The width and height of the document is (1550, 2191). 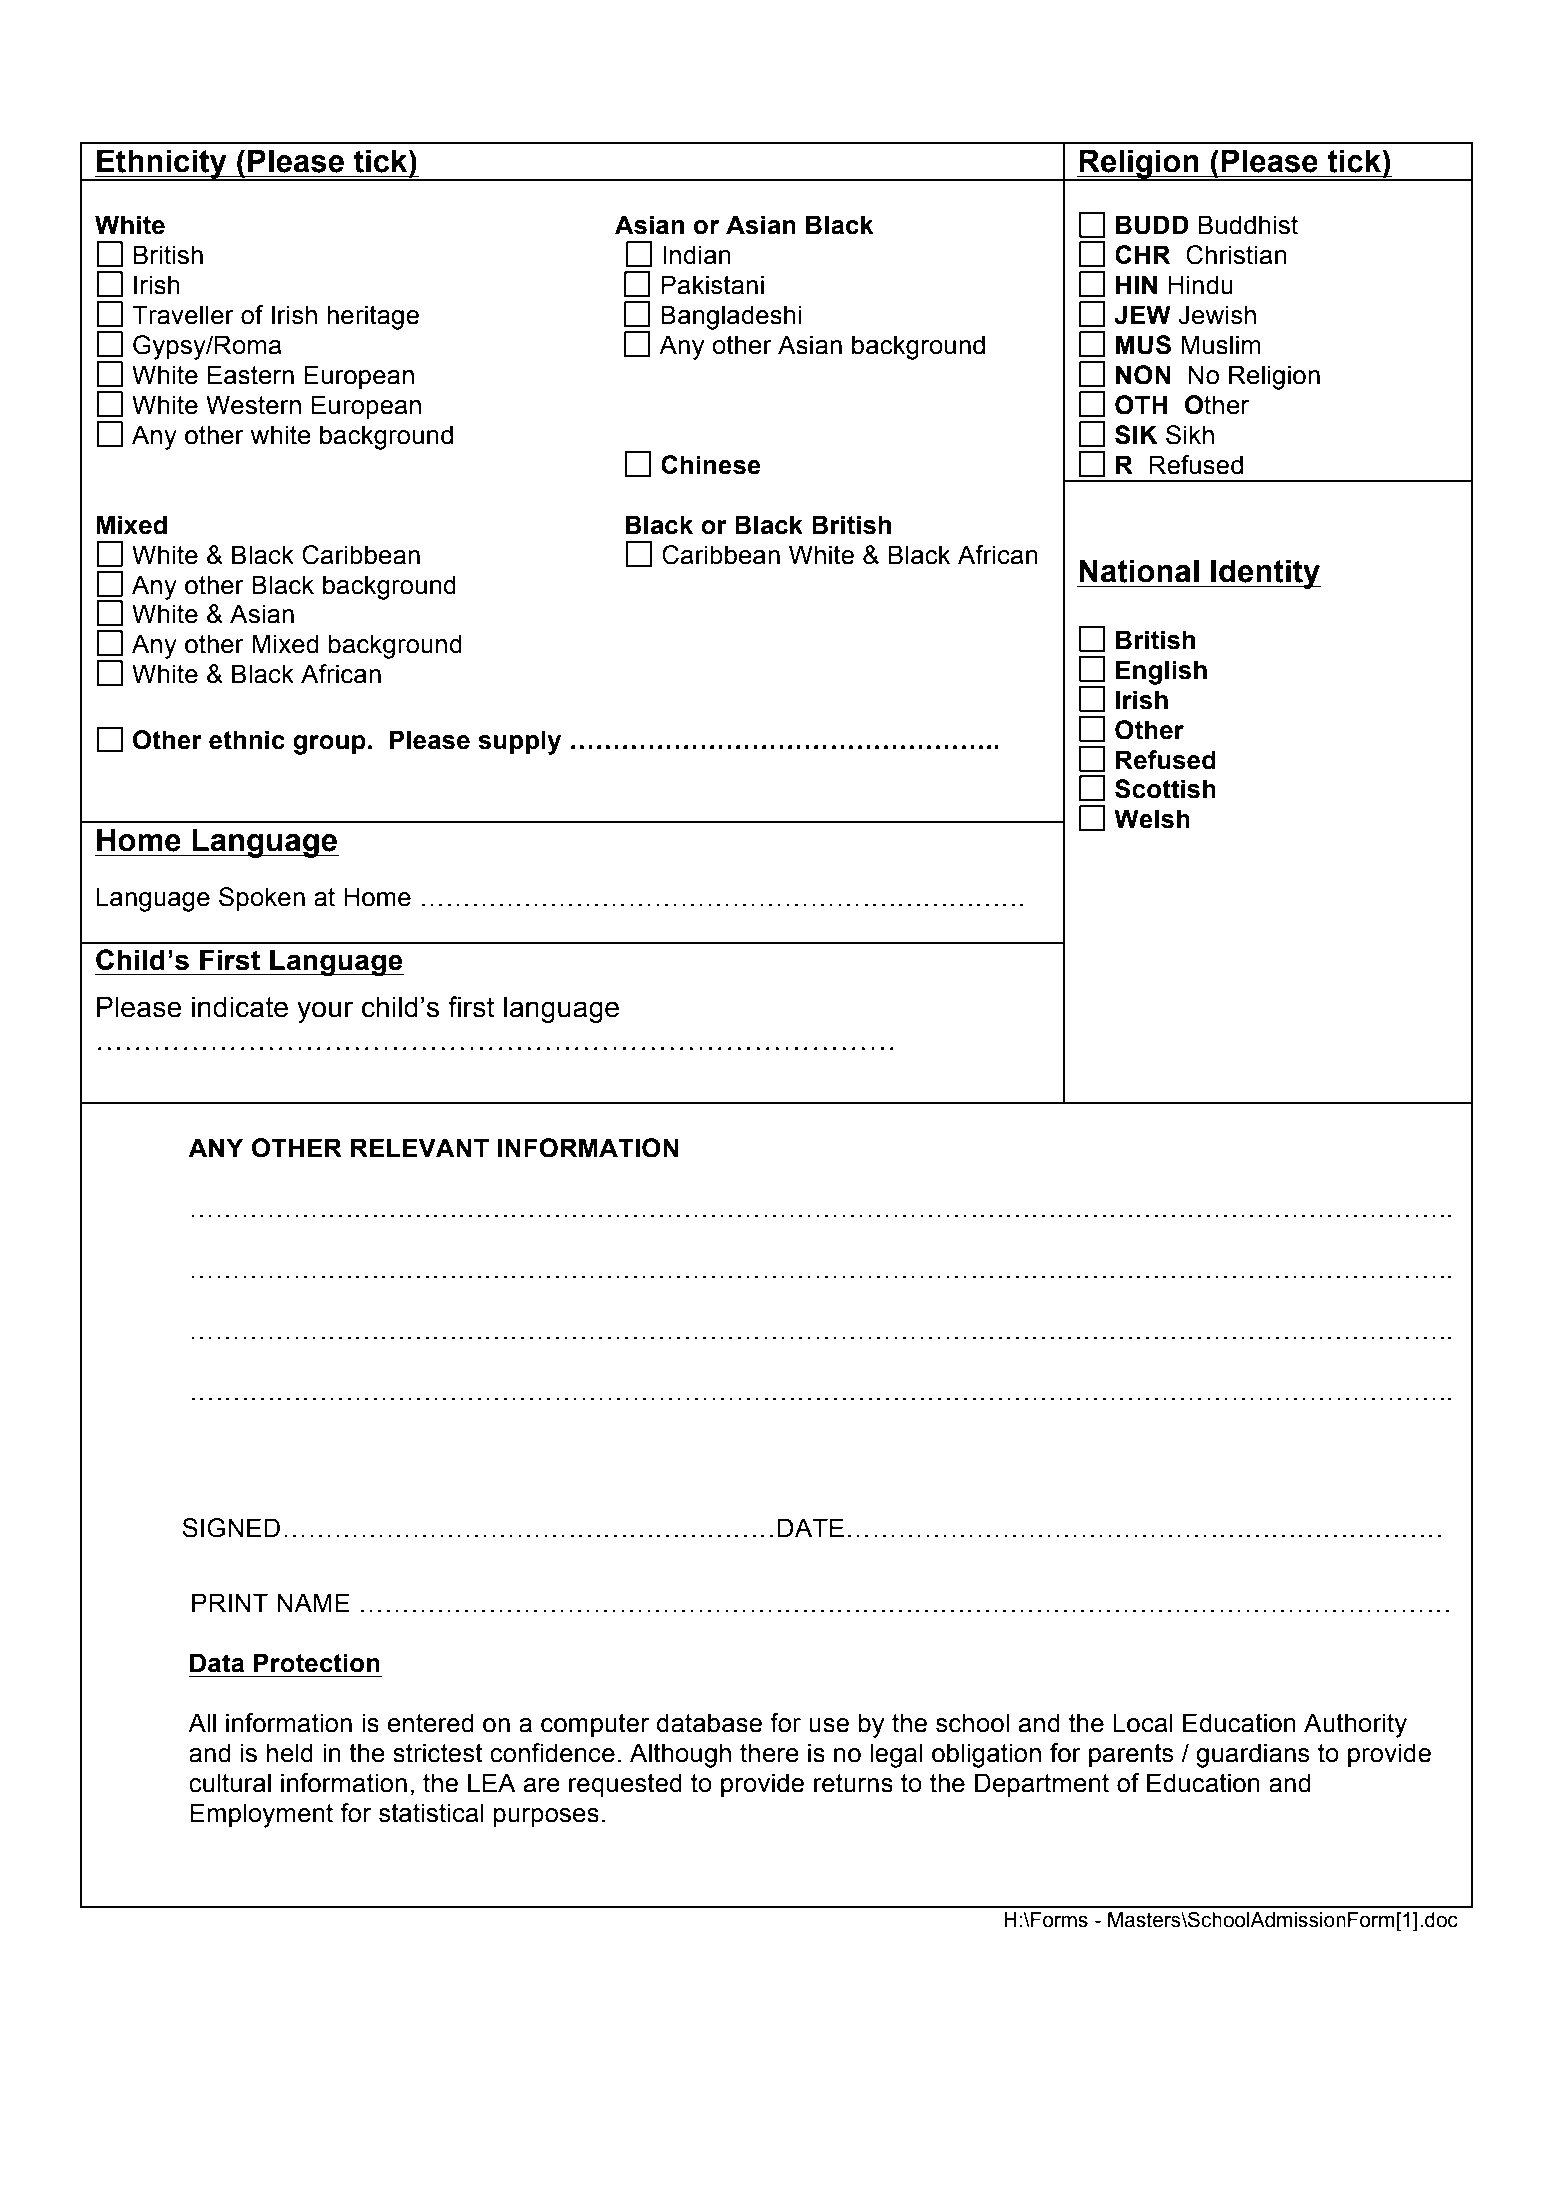 I want to click on heritage, so click(x=373, y=317).
